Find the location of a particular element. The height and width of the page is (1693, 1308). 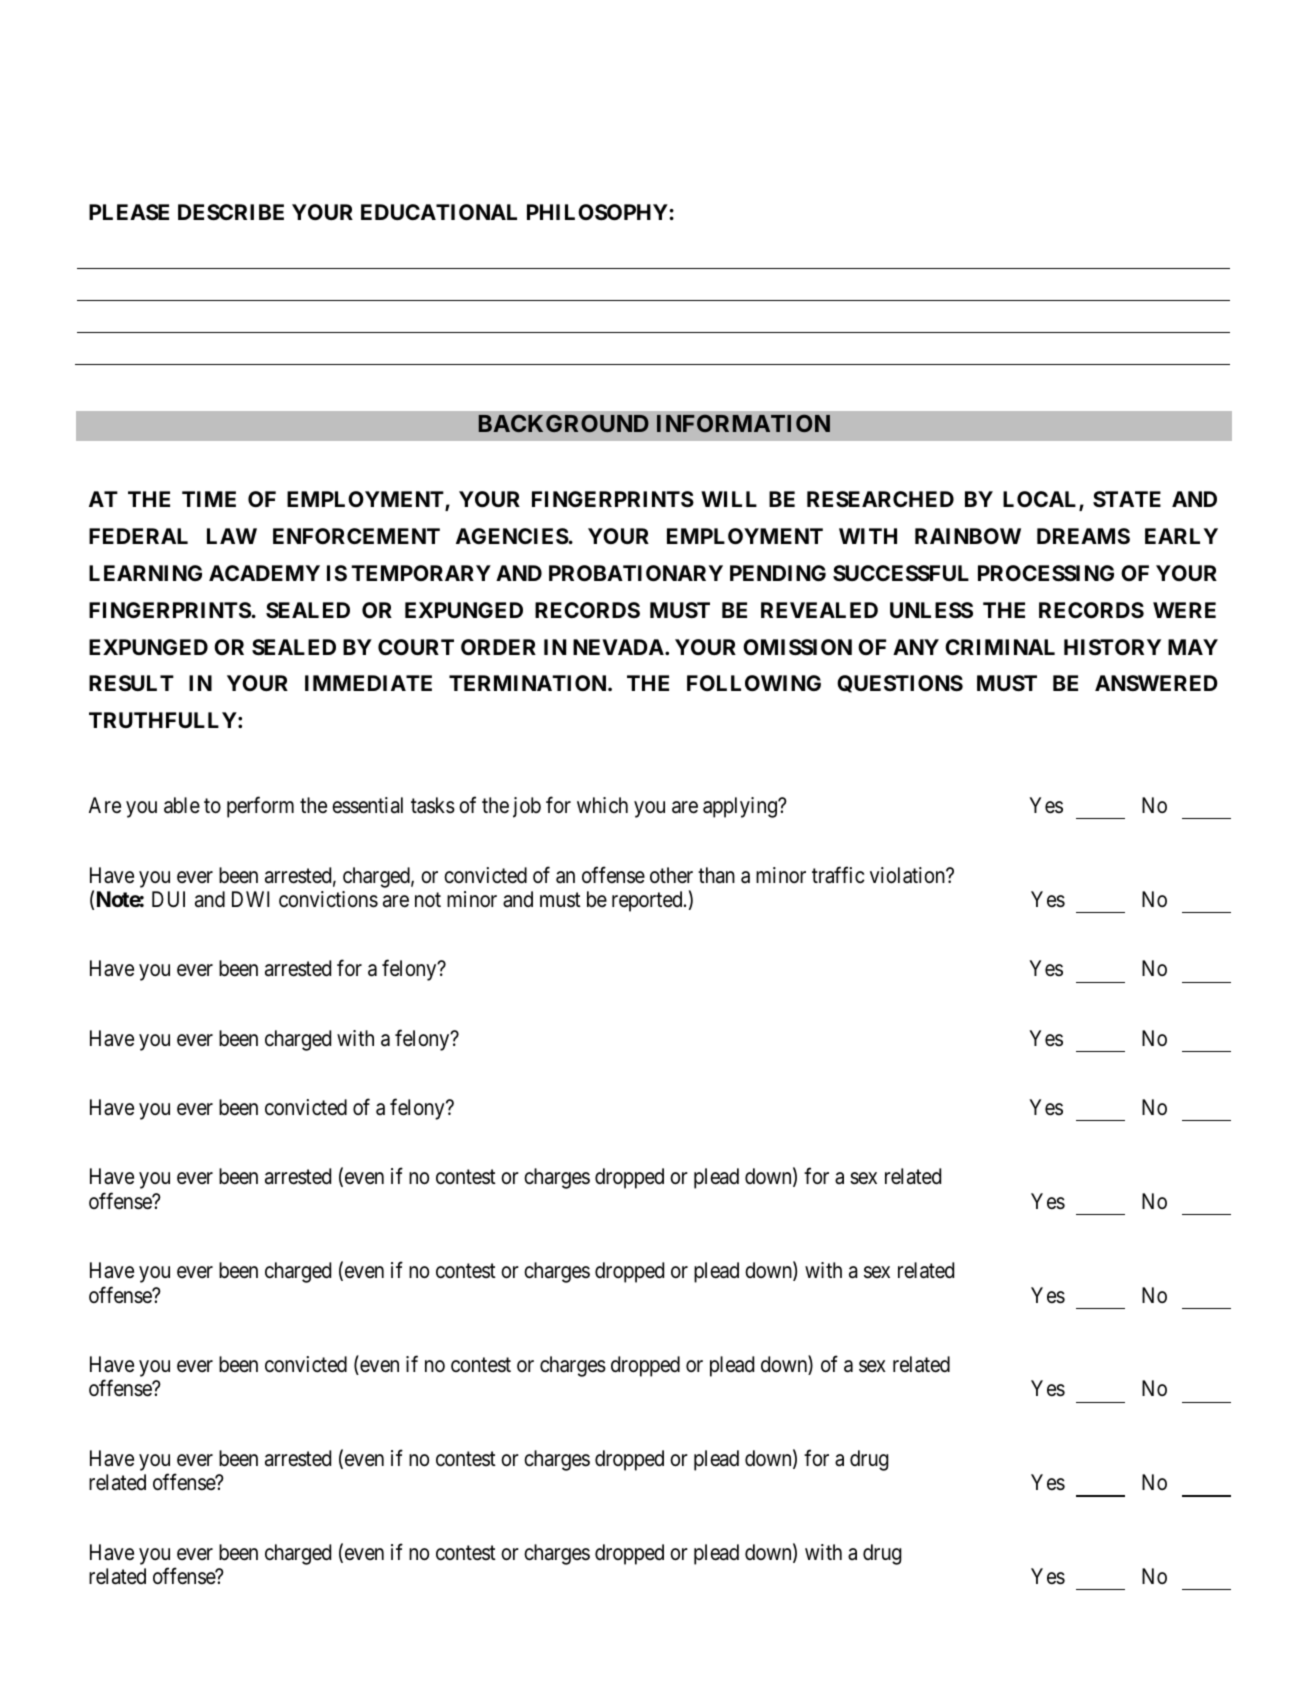

LOCAL is located at coordinates (1041, 500).
